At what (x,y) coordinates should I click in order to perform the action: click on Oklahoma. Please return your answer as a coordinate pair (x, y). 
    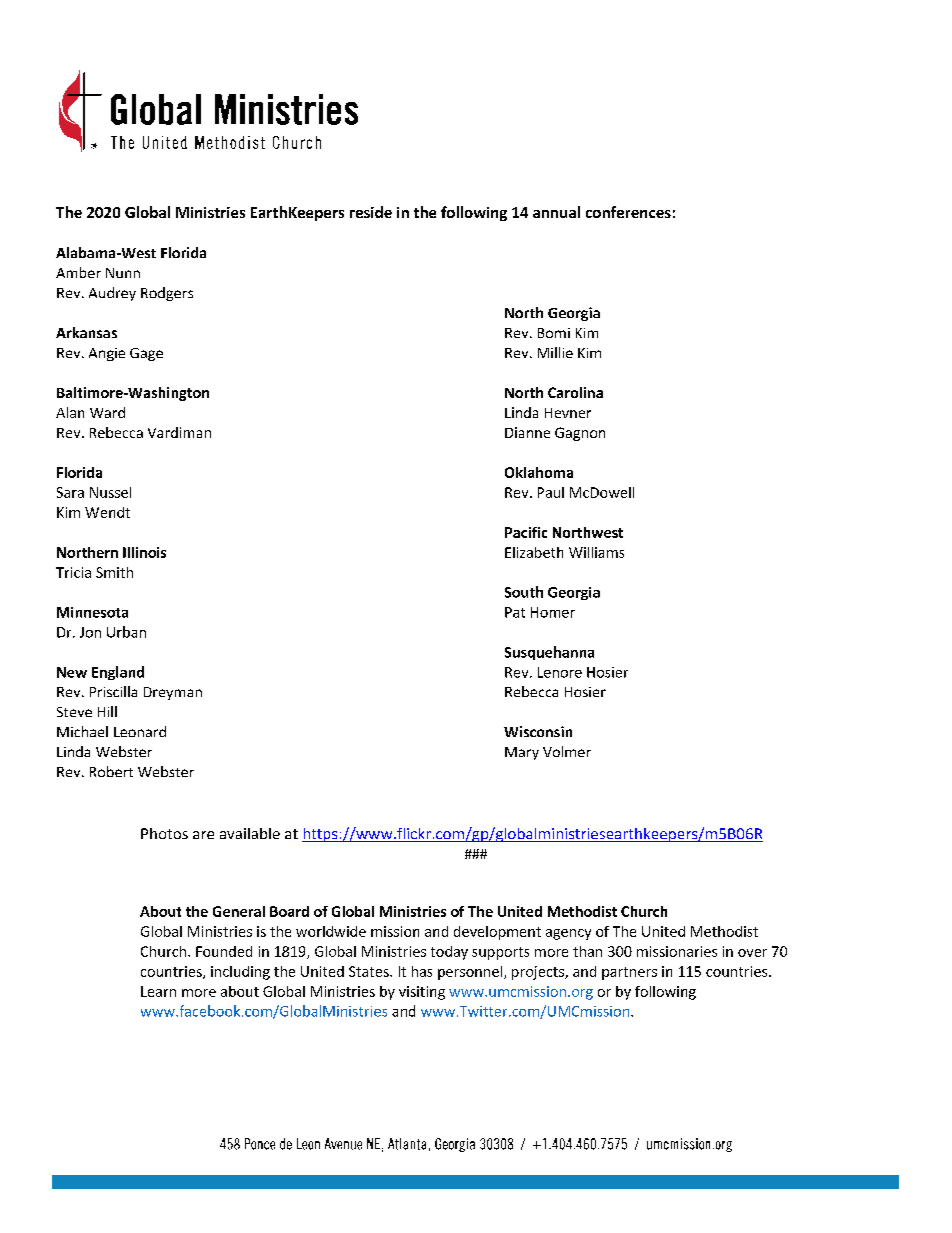
    Looking at the image, I should click on (539, 472).
